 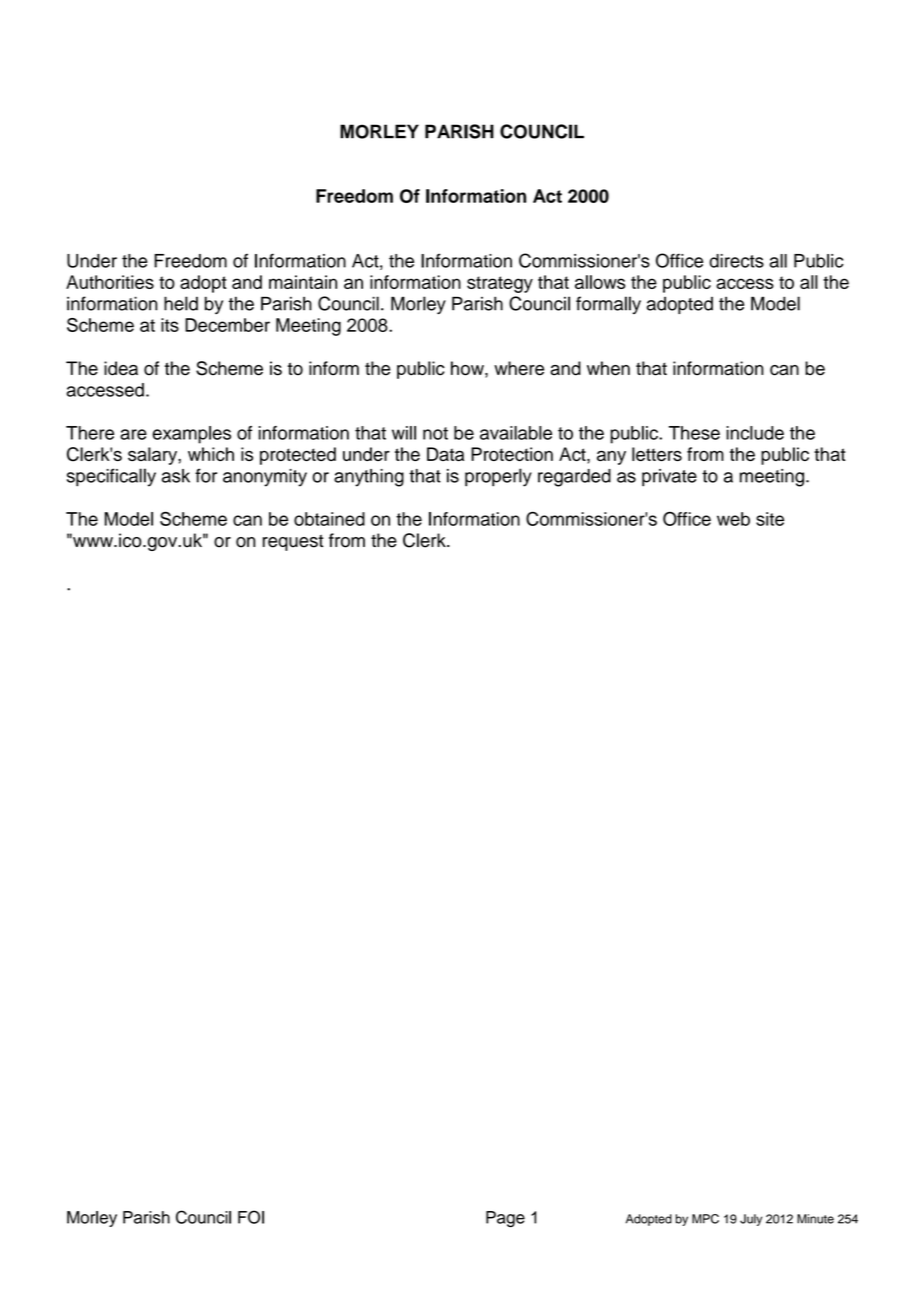 What do you see at coordinates (736, 261) in the page?
I see `directs` at bounding box center [736, 261].
